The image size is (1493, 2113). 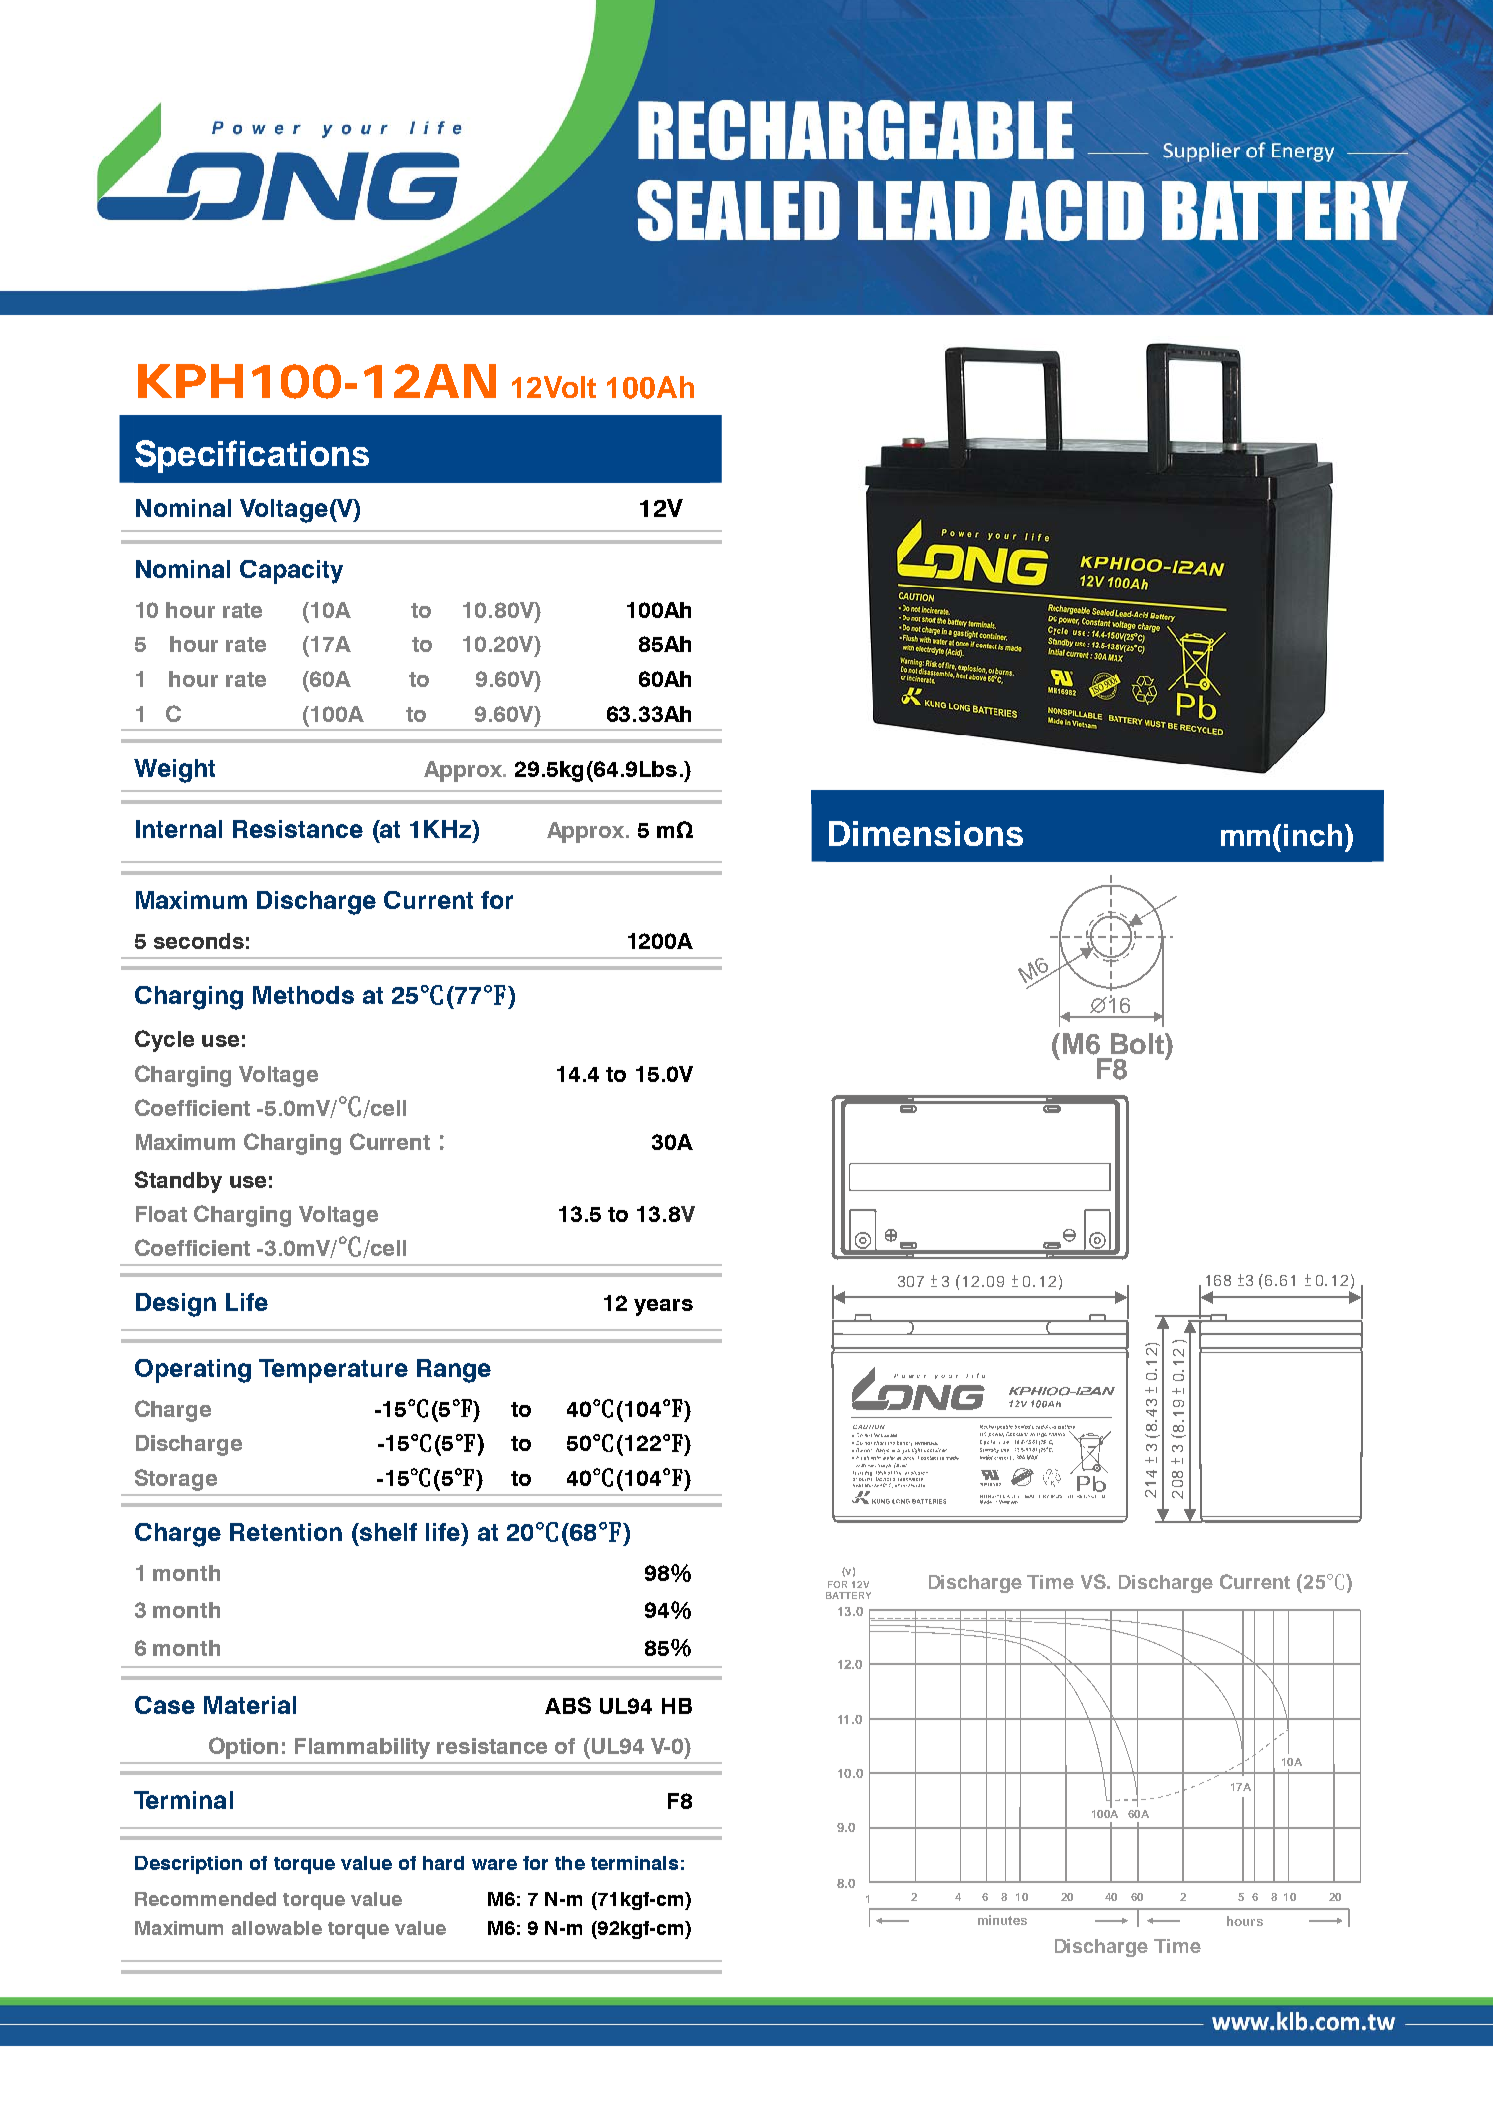 I want to click on Specifications, so click(x=252, y=456).
